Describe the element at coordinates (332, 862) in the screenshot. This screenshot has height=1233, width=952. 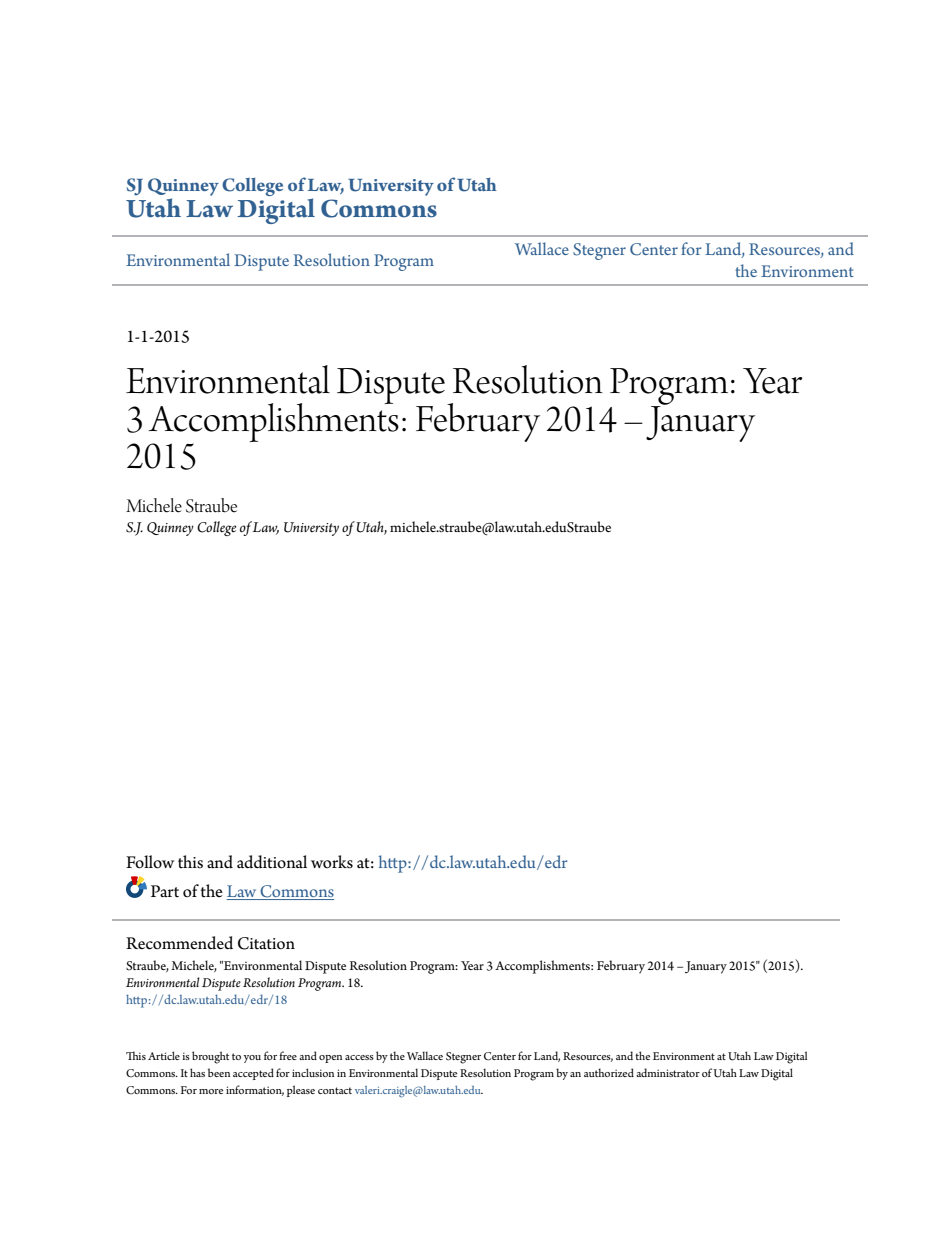
I see `works` at that location.
